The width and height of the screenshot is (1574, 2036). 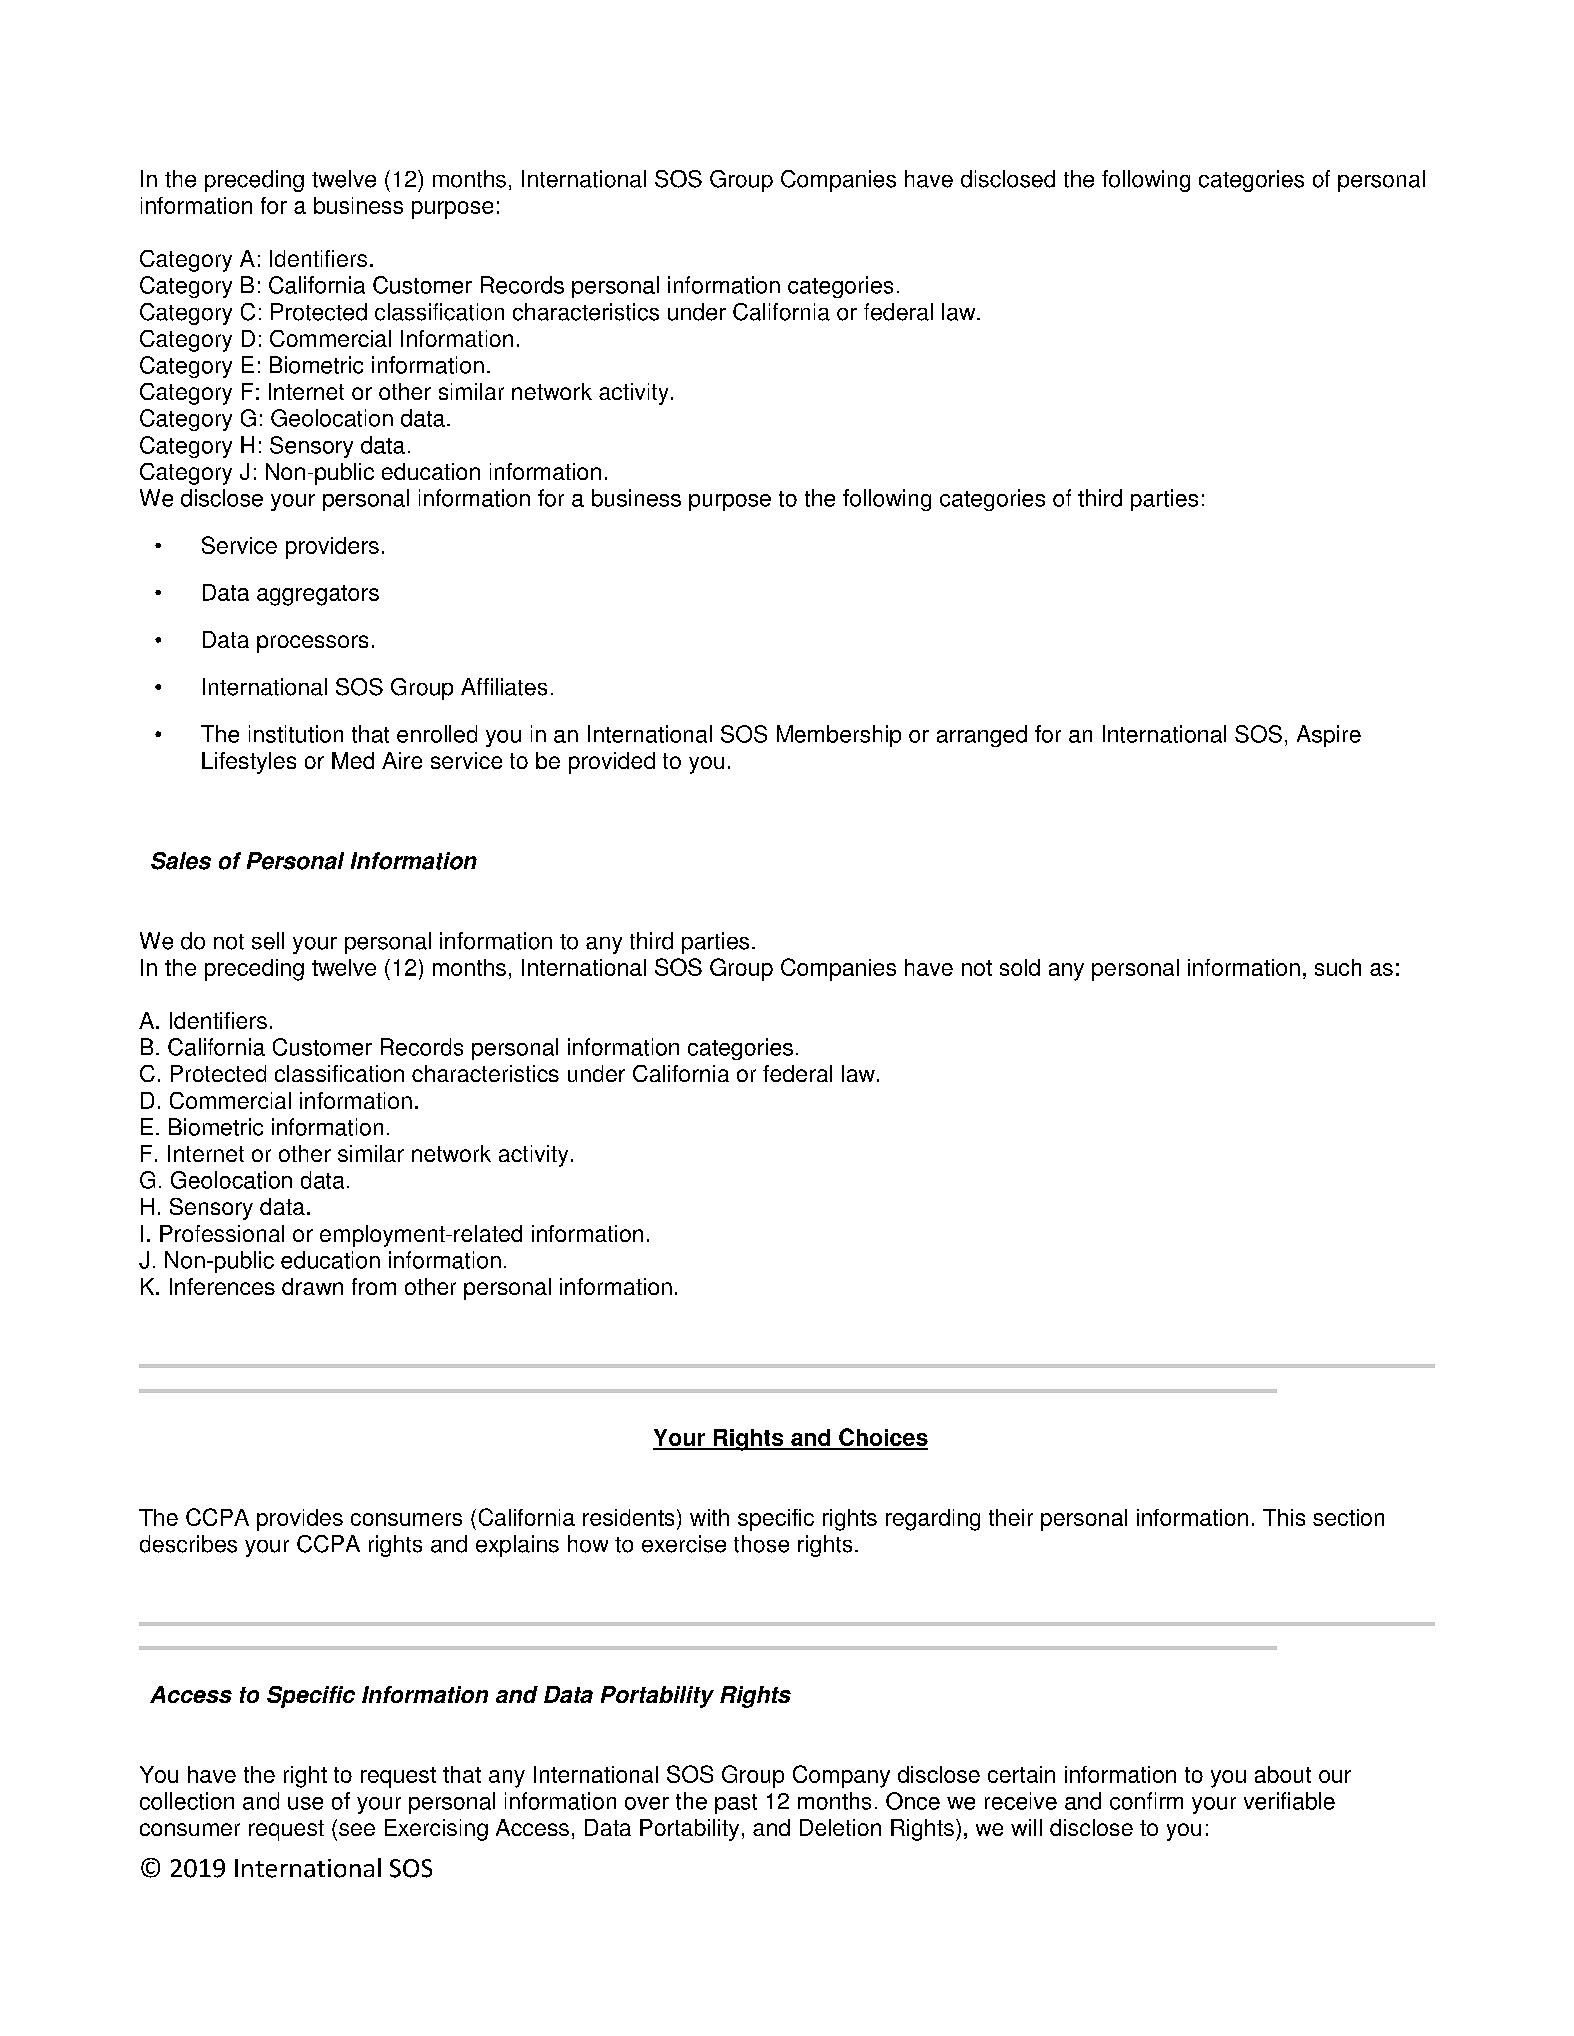 I want to click on such, so click(x=1338, y=967).
